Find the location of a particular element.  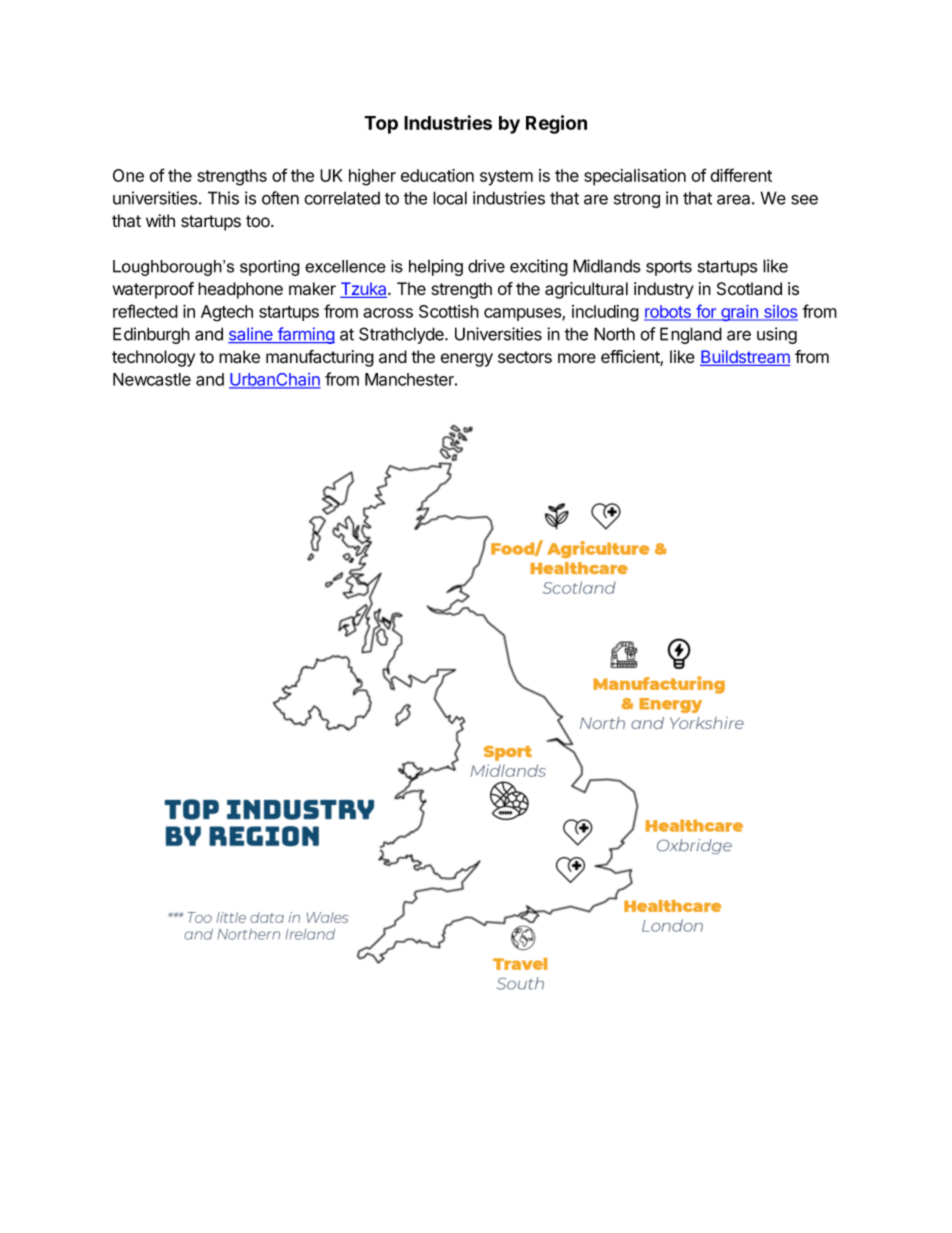

drive is located at coordinates (486, 266).
